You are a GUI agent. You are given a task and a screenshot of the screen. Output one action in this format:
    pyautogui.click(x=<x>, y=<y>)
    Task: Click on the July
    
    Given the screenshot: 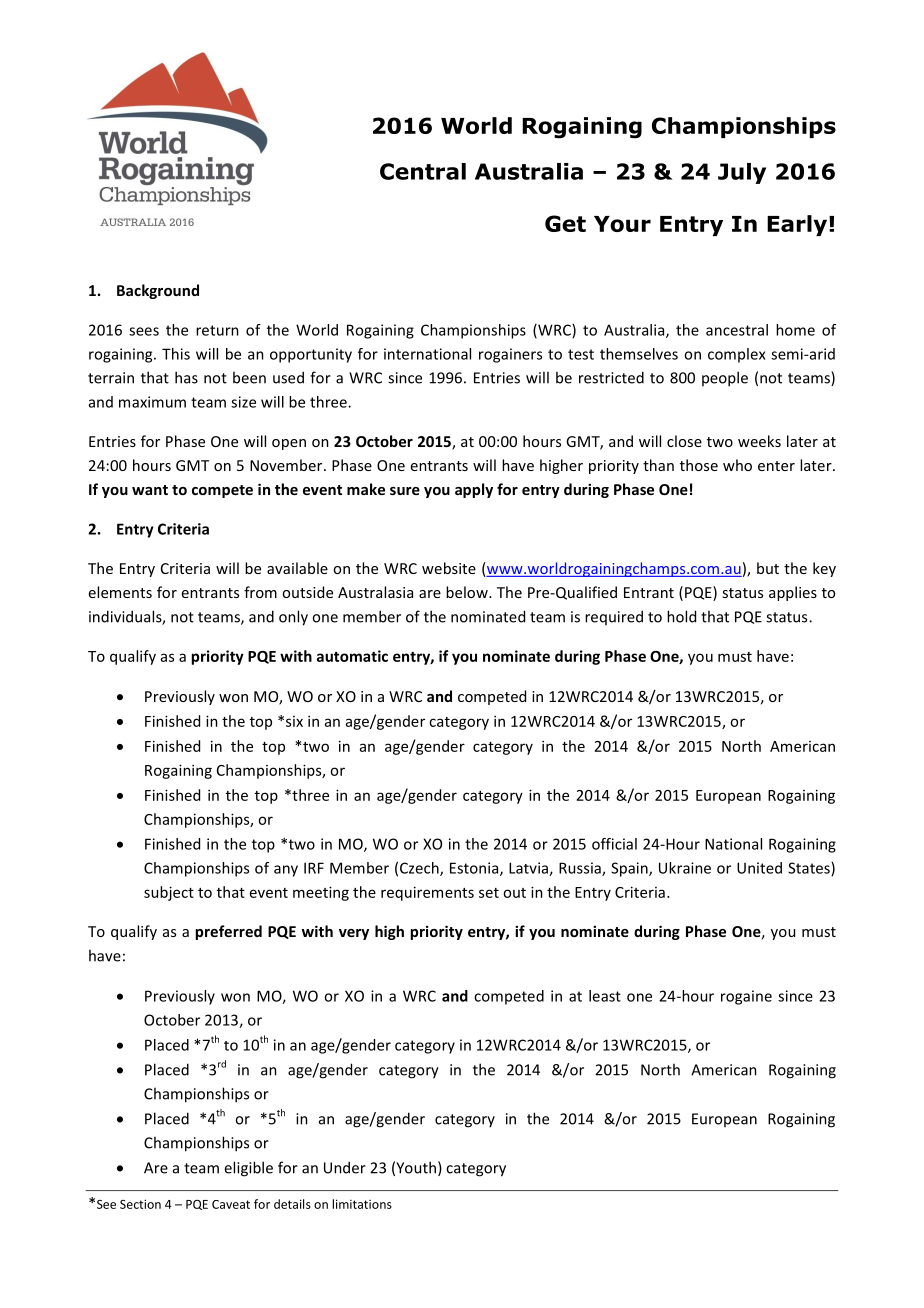 What is the action you would take?
    pyautogui.click(x=742, y=173)
